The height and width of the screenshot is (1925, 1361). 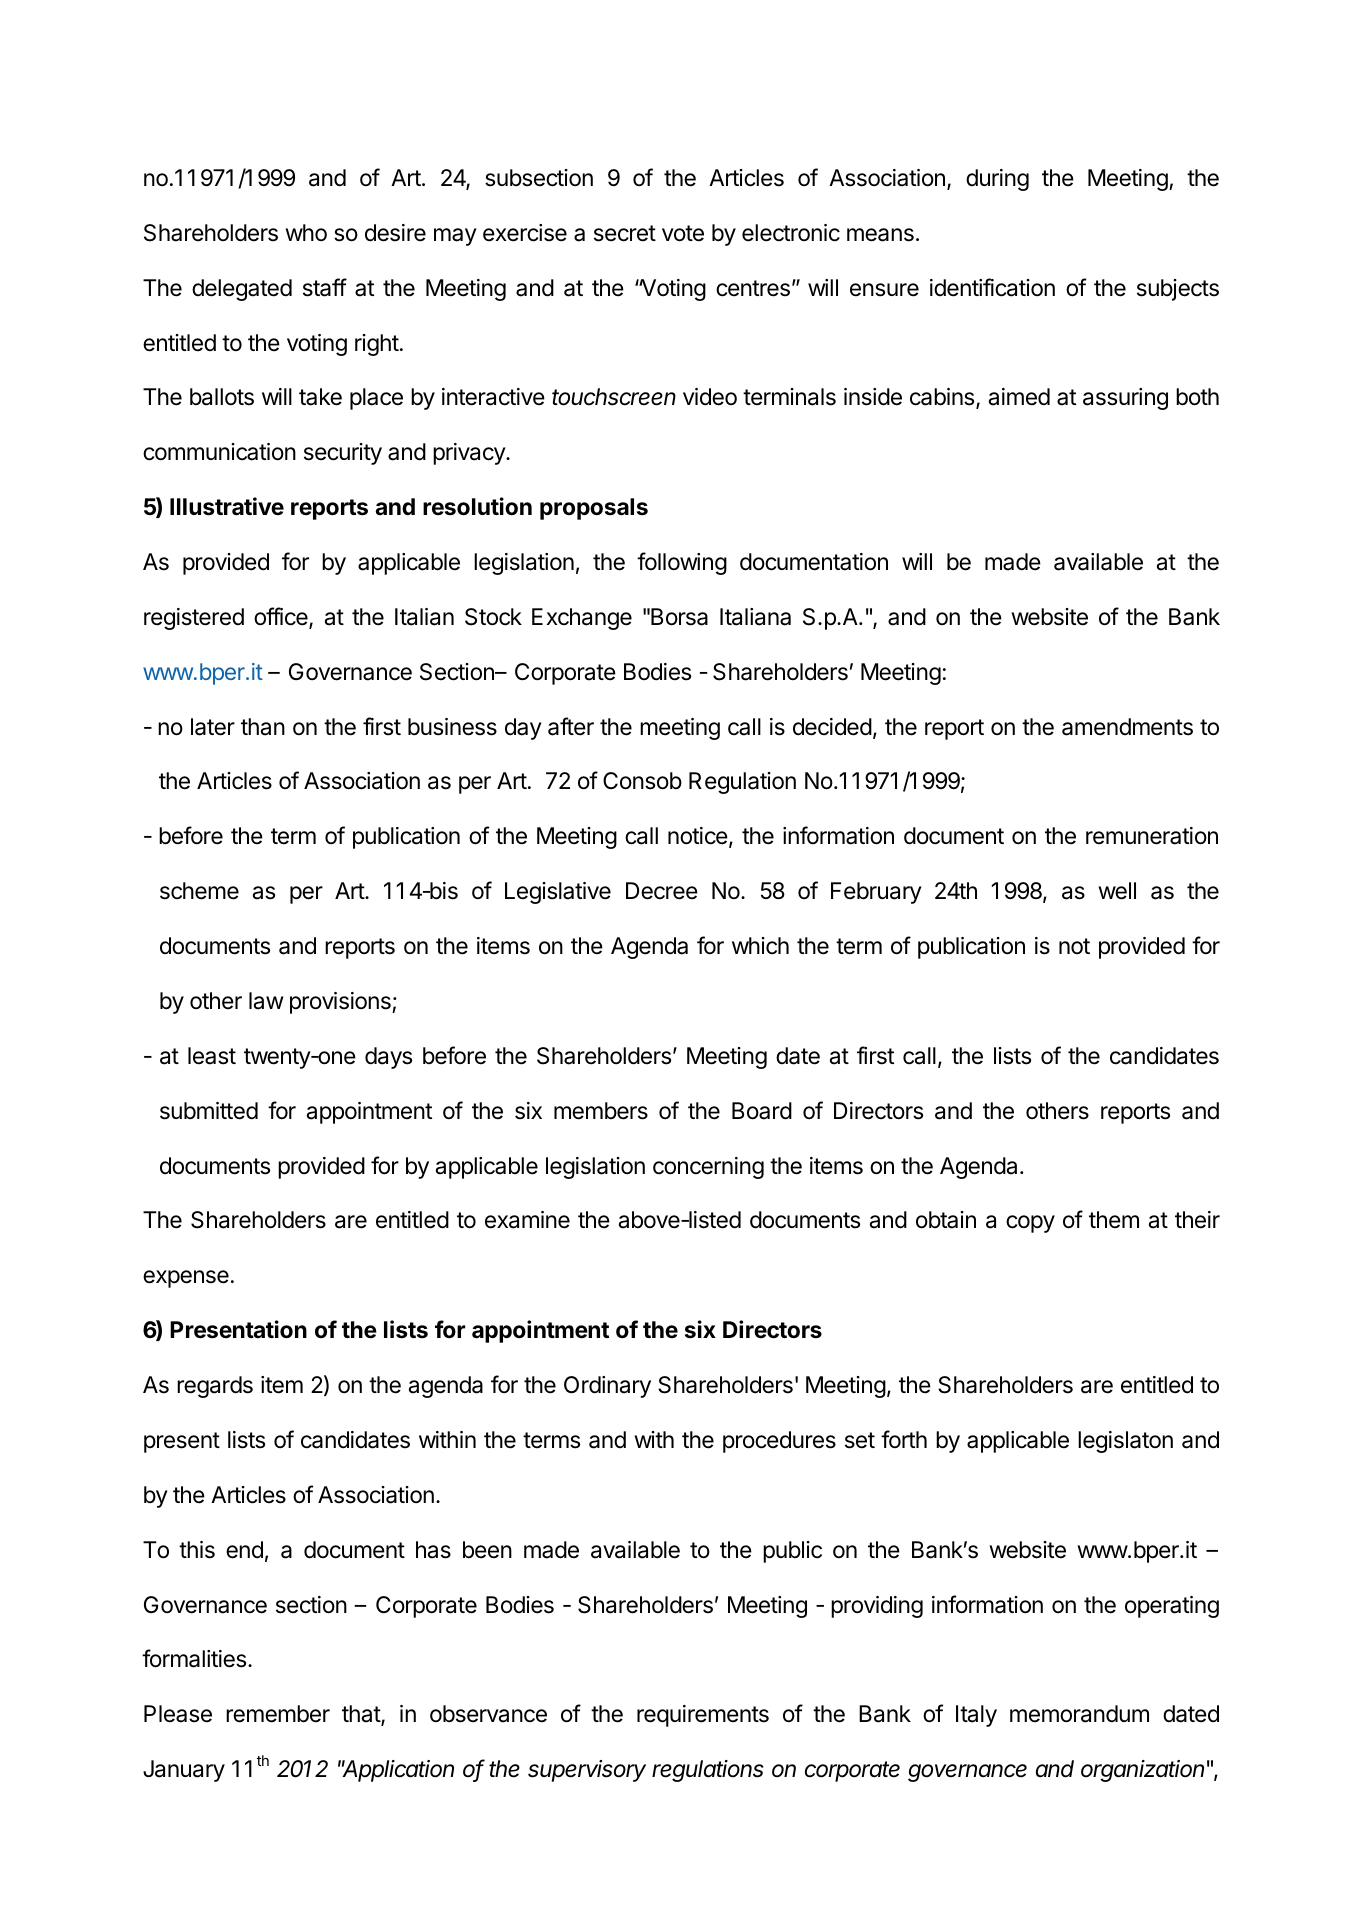 I want to click on during, so click(x=997, y=180).
